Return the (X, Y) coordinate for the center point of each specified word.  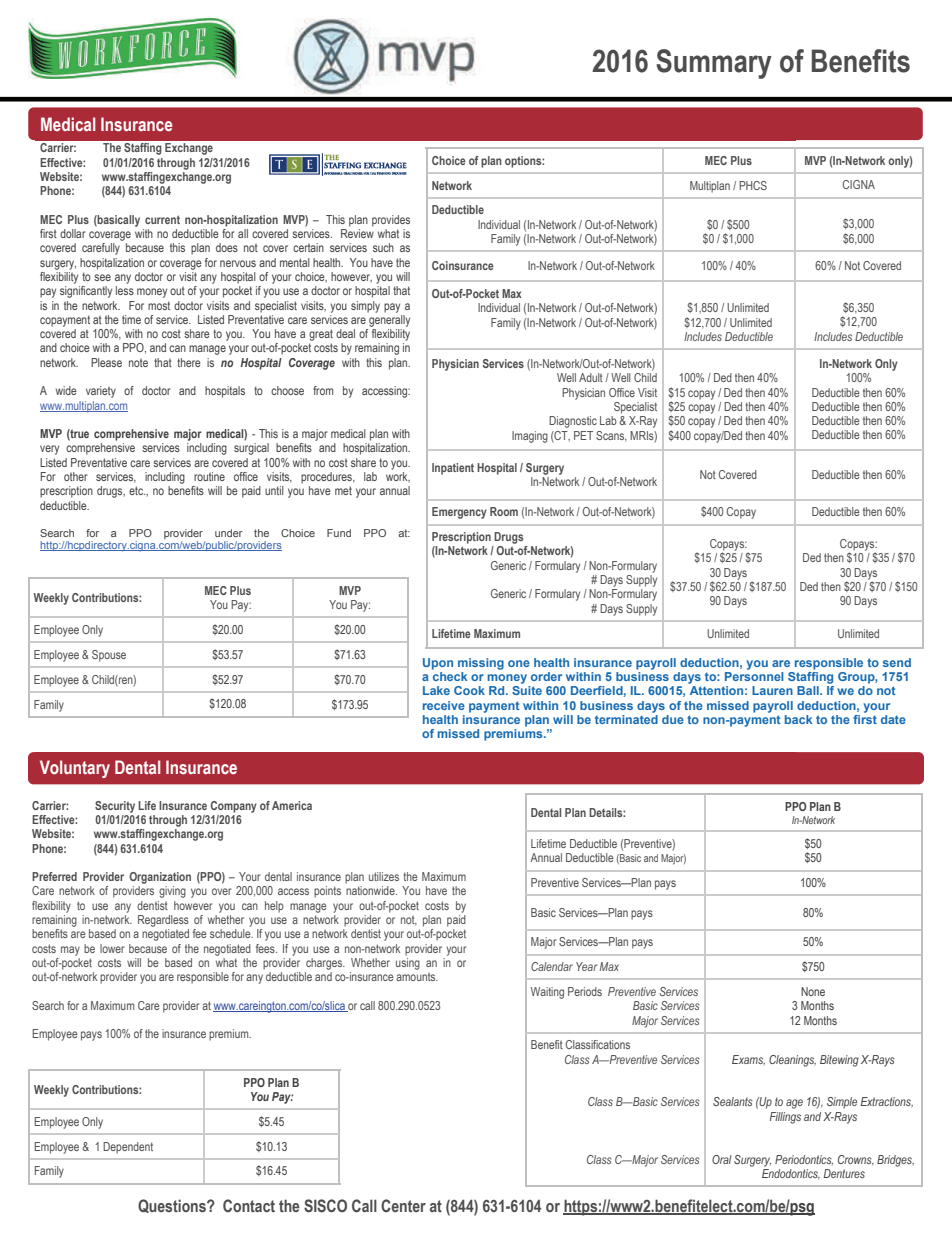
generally (389, 319)
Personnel (754, 675)
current (162, 219)
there (189, 362)
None (813, 991)
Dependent (128, 1148)
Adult (591, 377)
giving (172, 892)
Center (403, 1205)
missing (481, 664)
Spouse (109, 656)
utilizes (384, 876)
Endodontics (791, 1174)
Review (357, 233)
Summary (714, 64)
